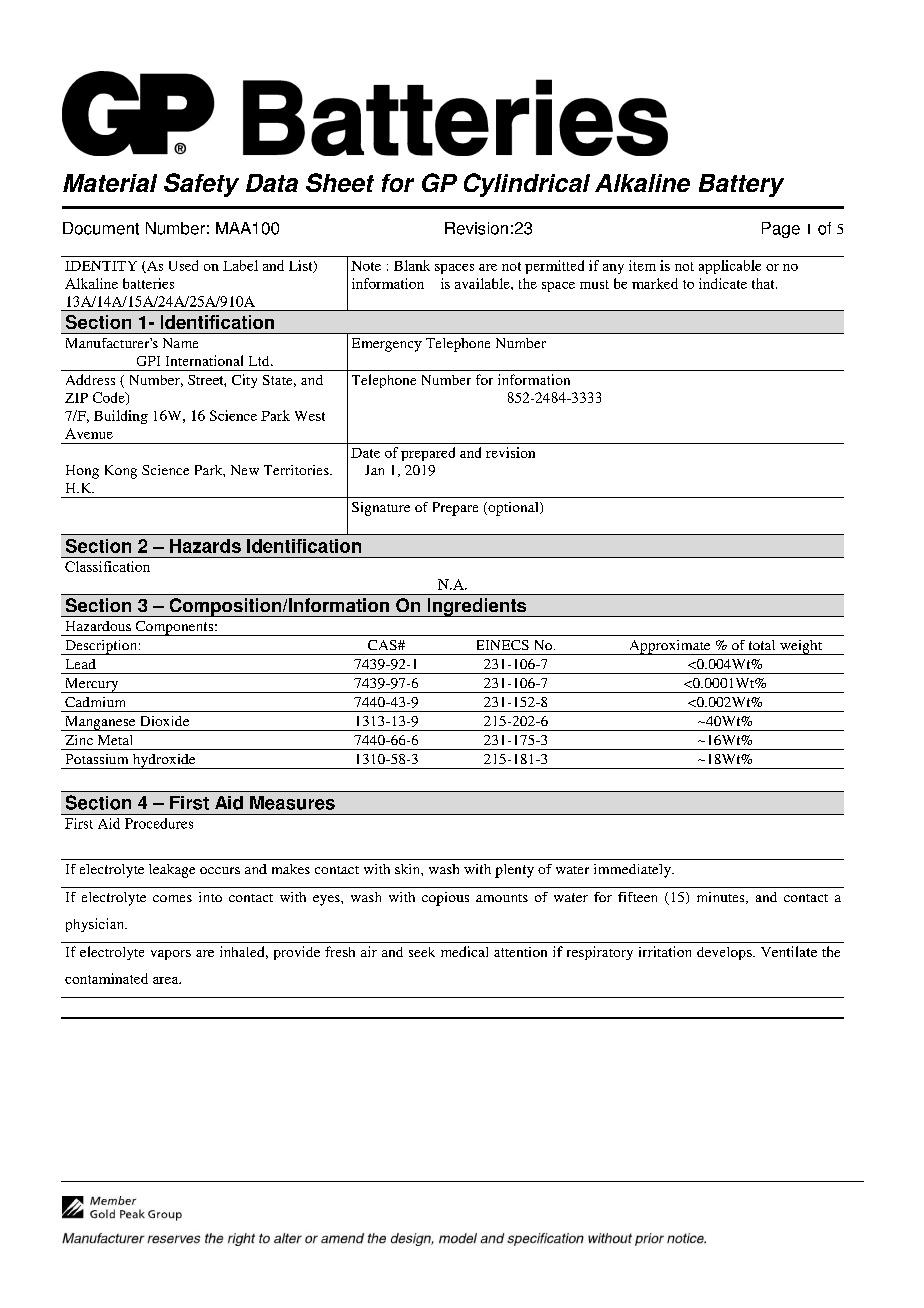 The image size is (924, 1308). Describe the element at coordinates (527, 185) in the screenshot. I see `Cylindrical` at that location.
